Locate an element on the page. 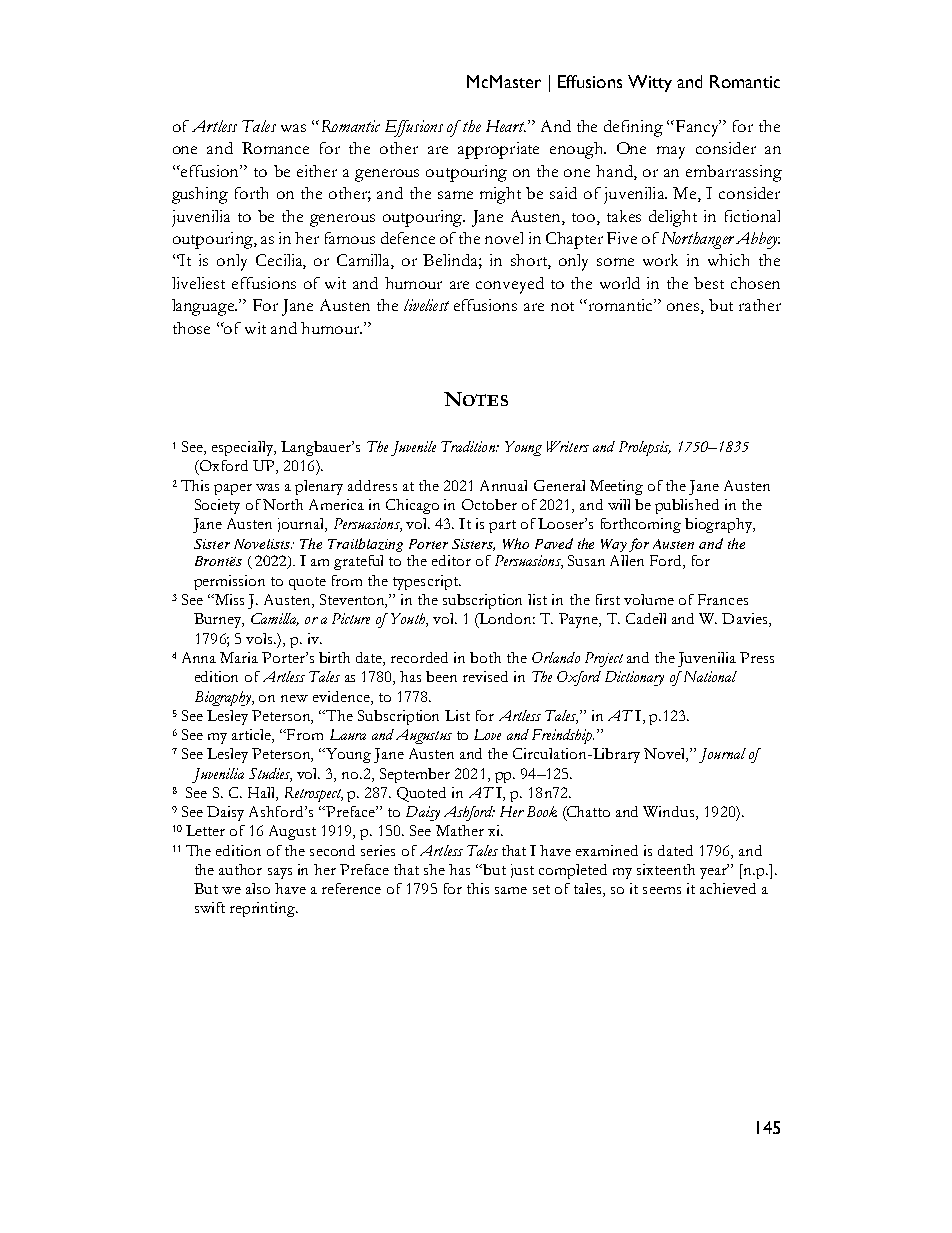 The image size is (952, 1233). revised is located at coordinates (485, 676).
